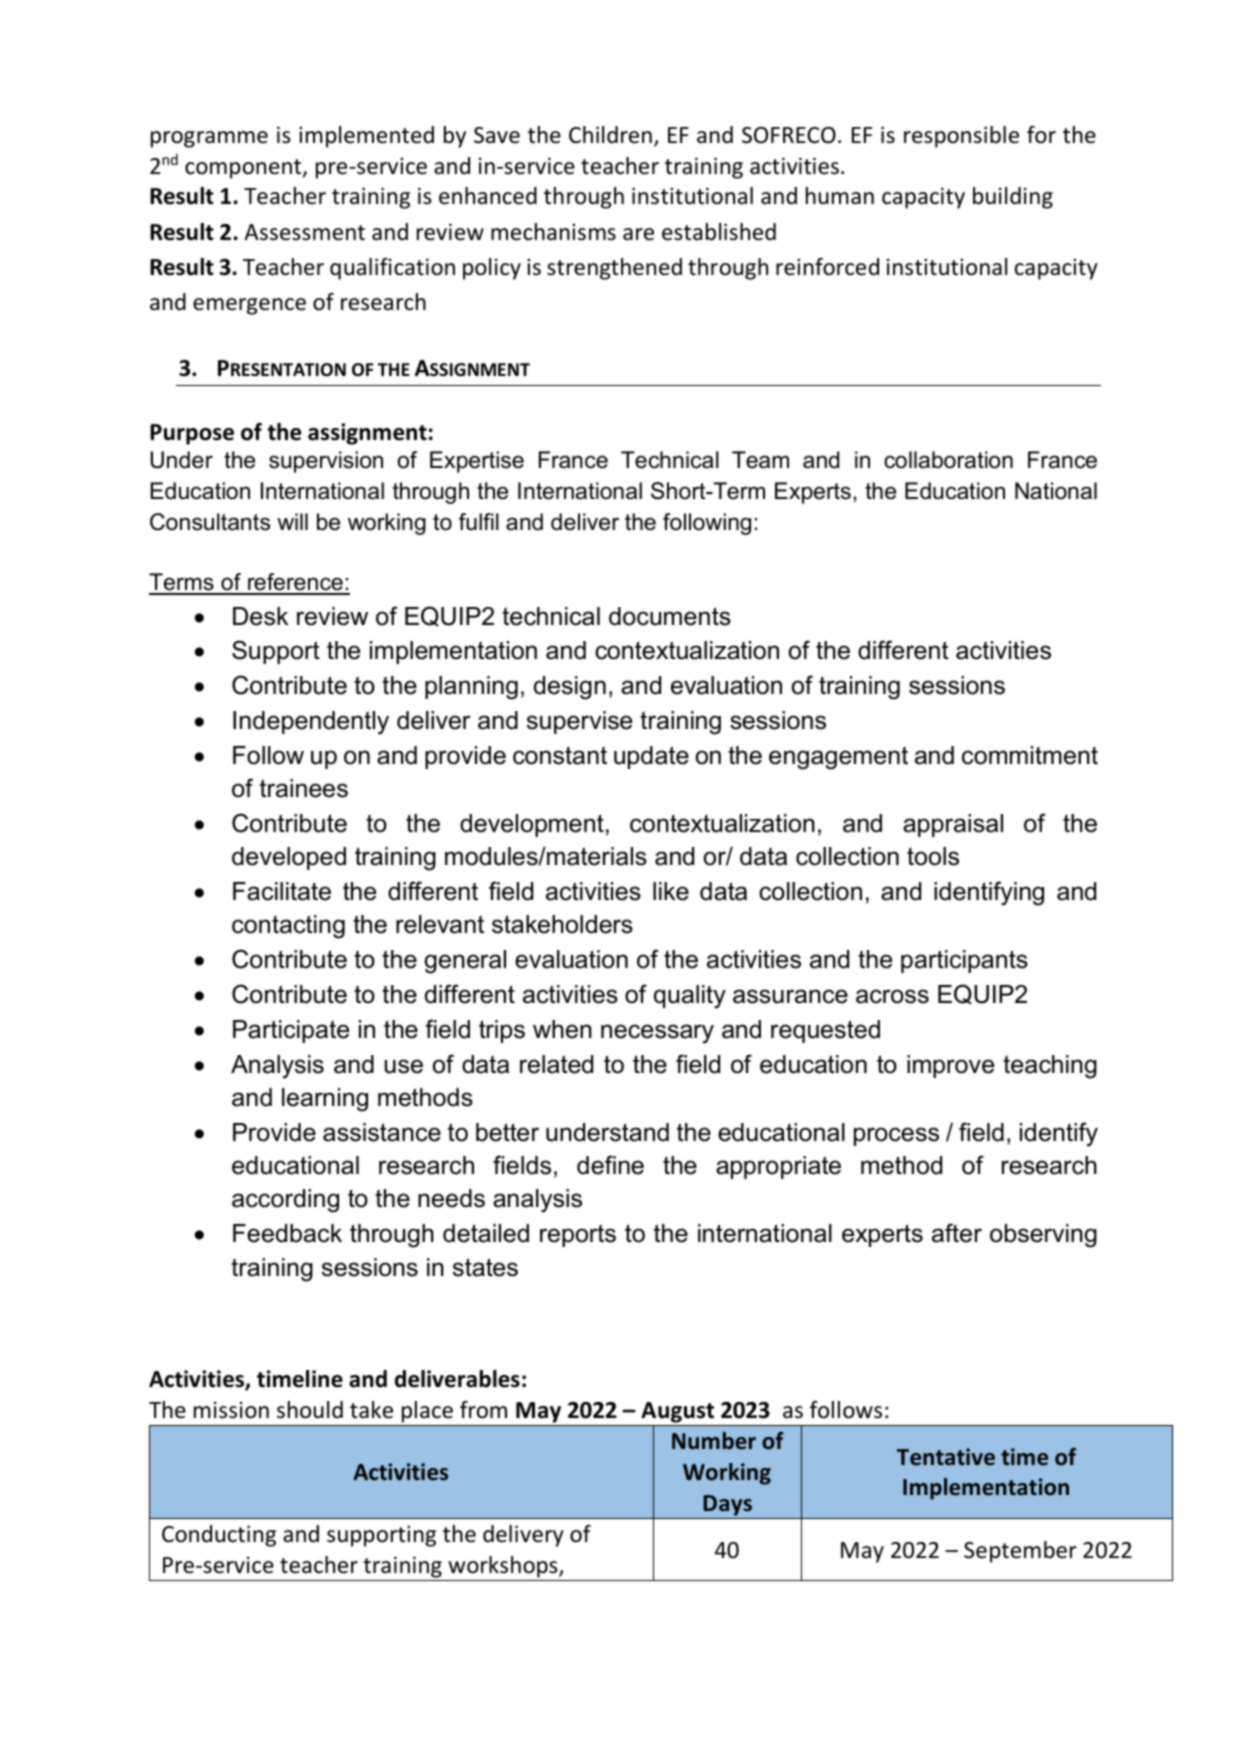 Image resolution: width=1245 pixels, height=1761 pixels. Describe the element at coordinates (933, 856) in the image. I see `tools` at that location.
